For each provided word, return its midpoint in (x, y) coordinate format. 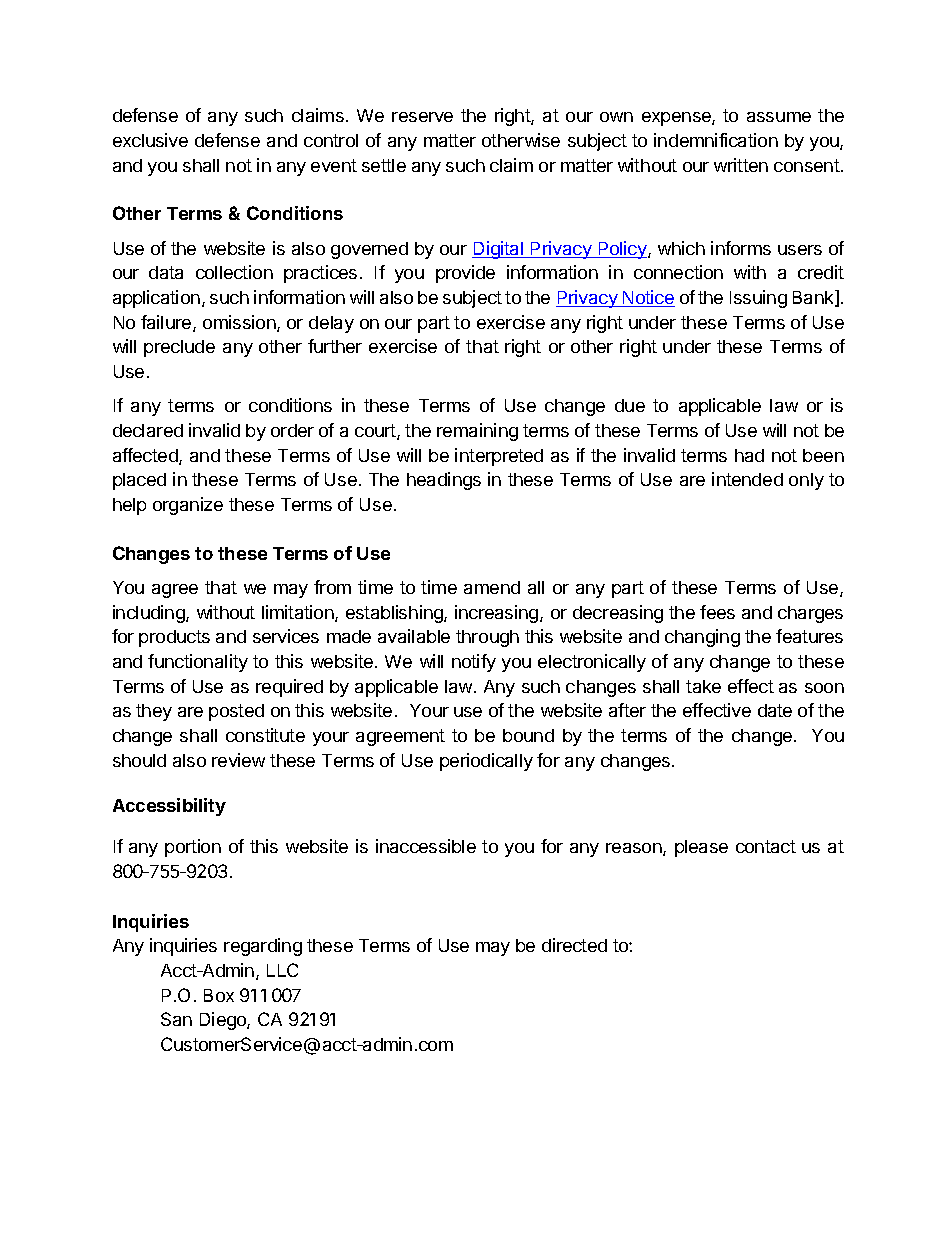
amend (492, 587)
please (701, 848)
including (150, 614)
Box (219, 995)
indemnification (716, 140)
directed (574, 945)
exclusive (150, 140)
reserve (422, 117)
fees (717, 612)
